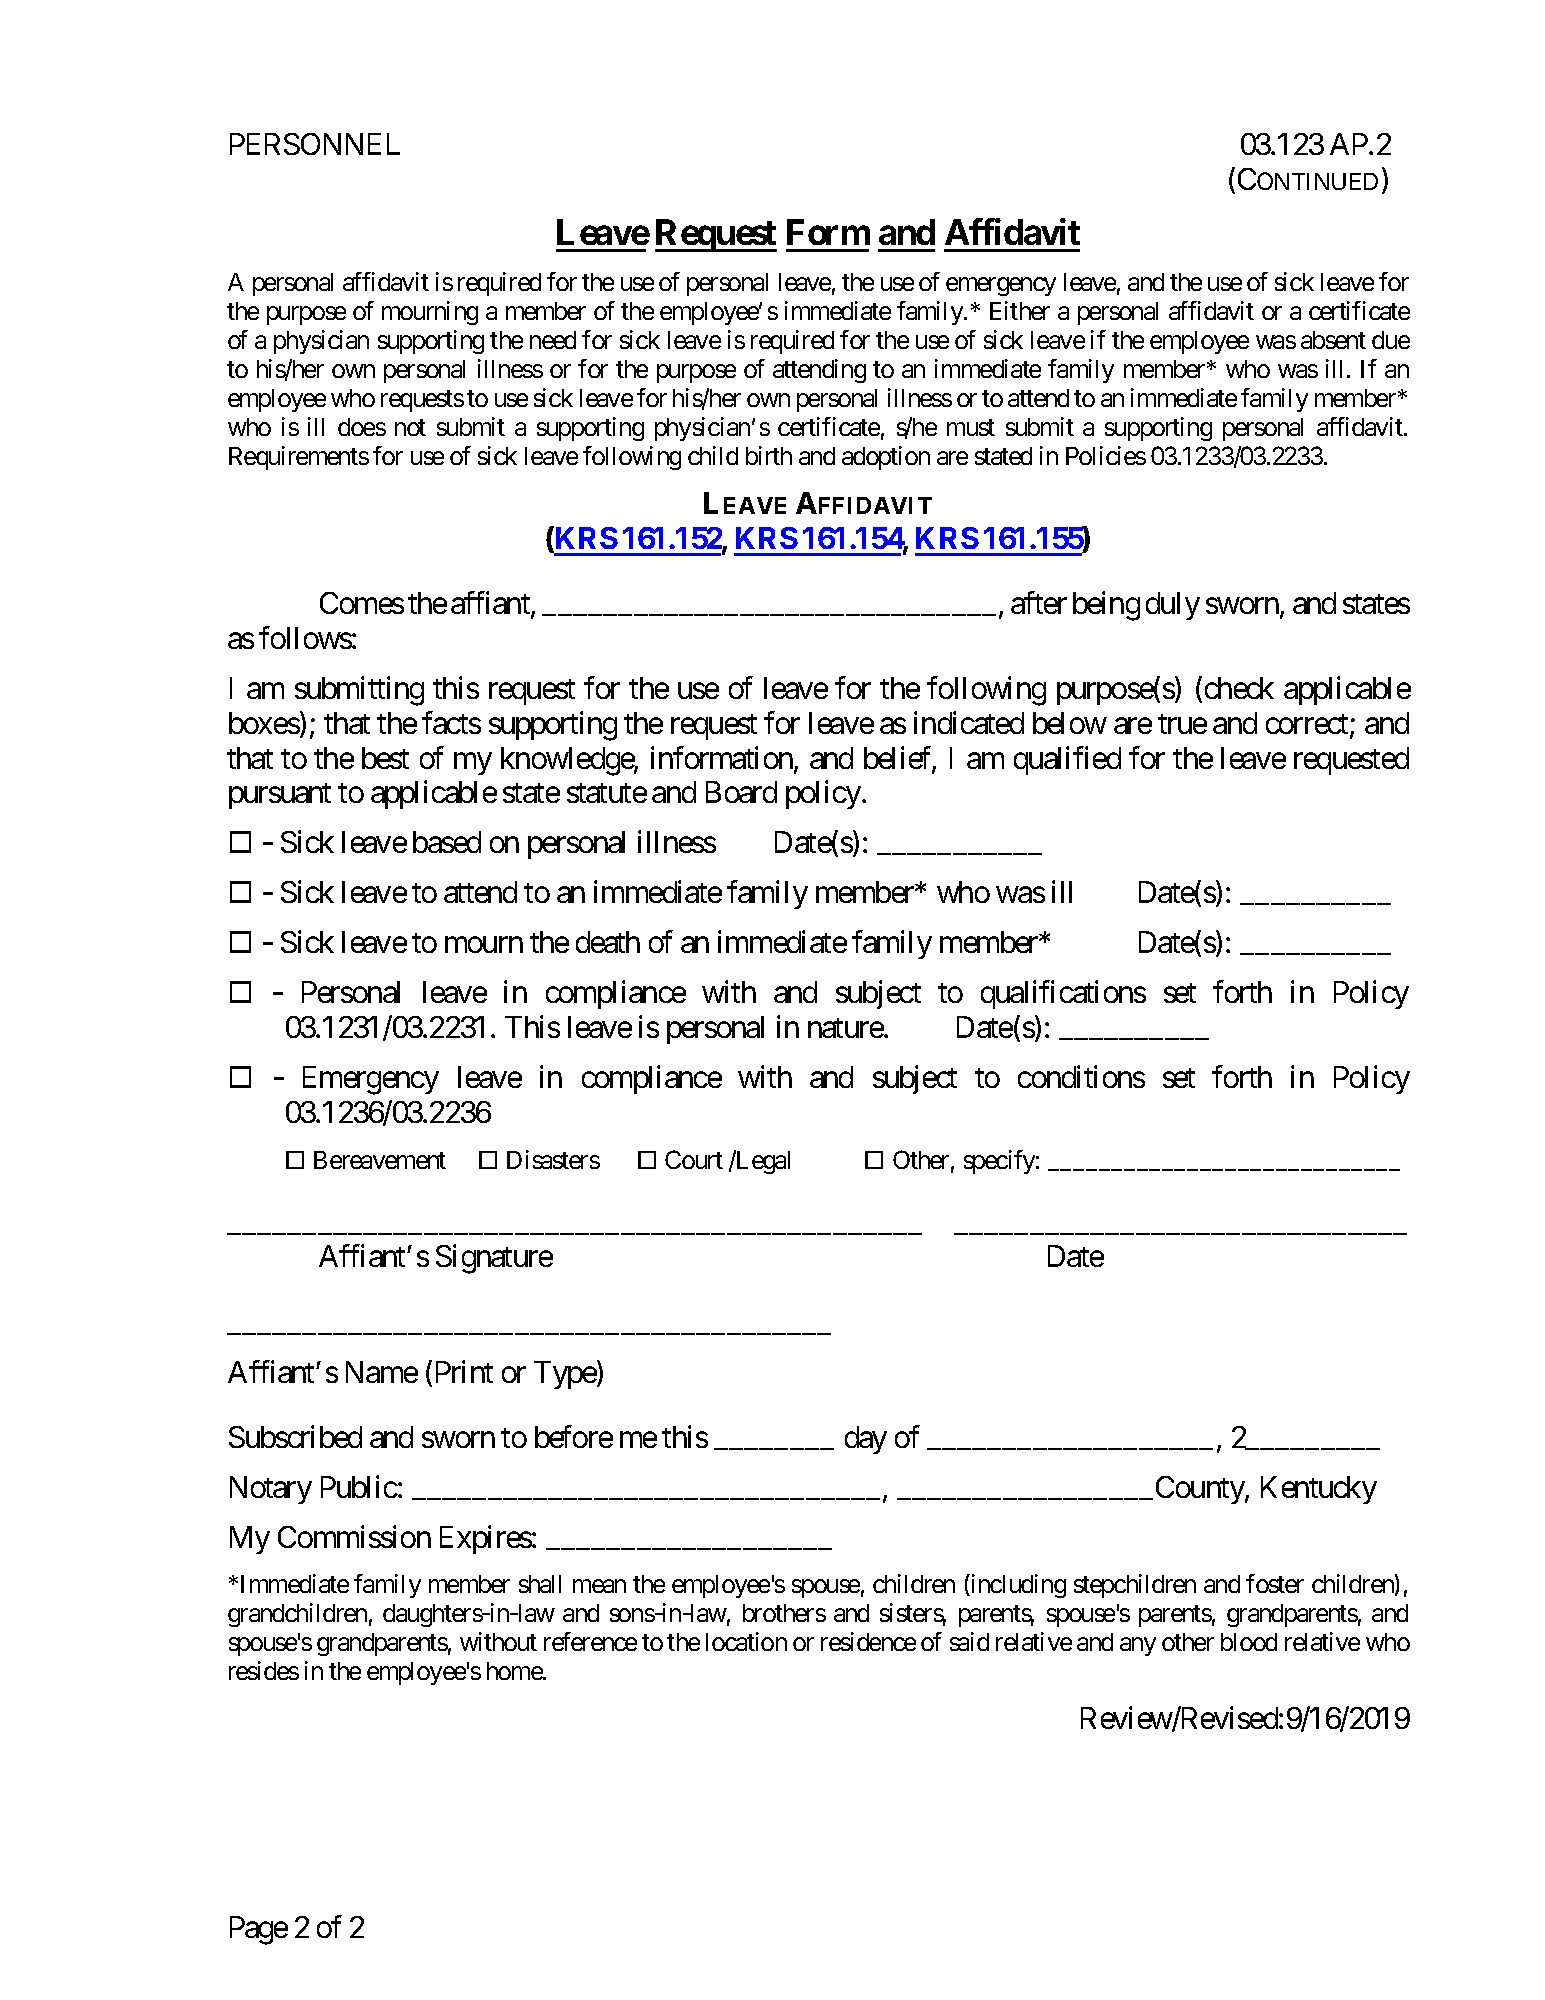 The height and width of the page is (2000, 1545). Describe the element at coordinates (1173, 606) in the page. I see `duly` at that location.
